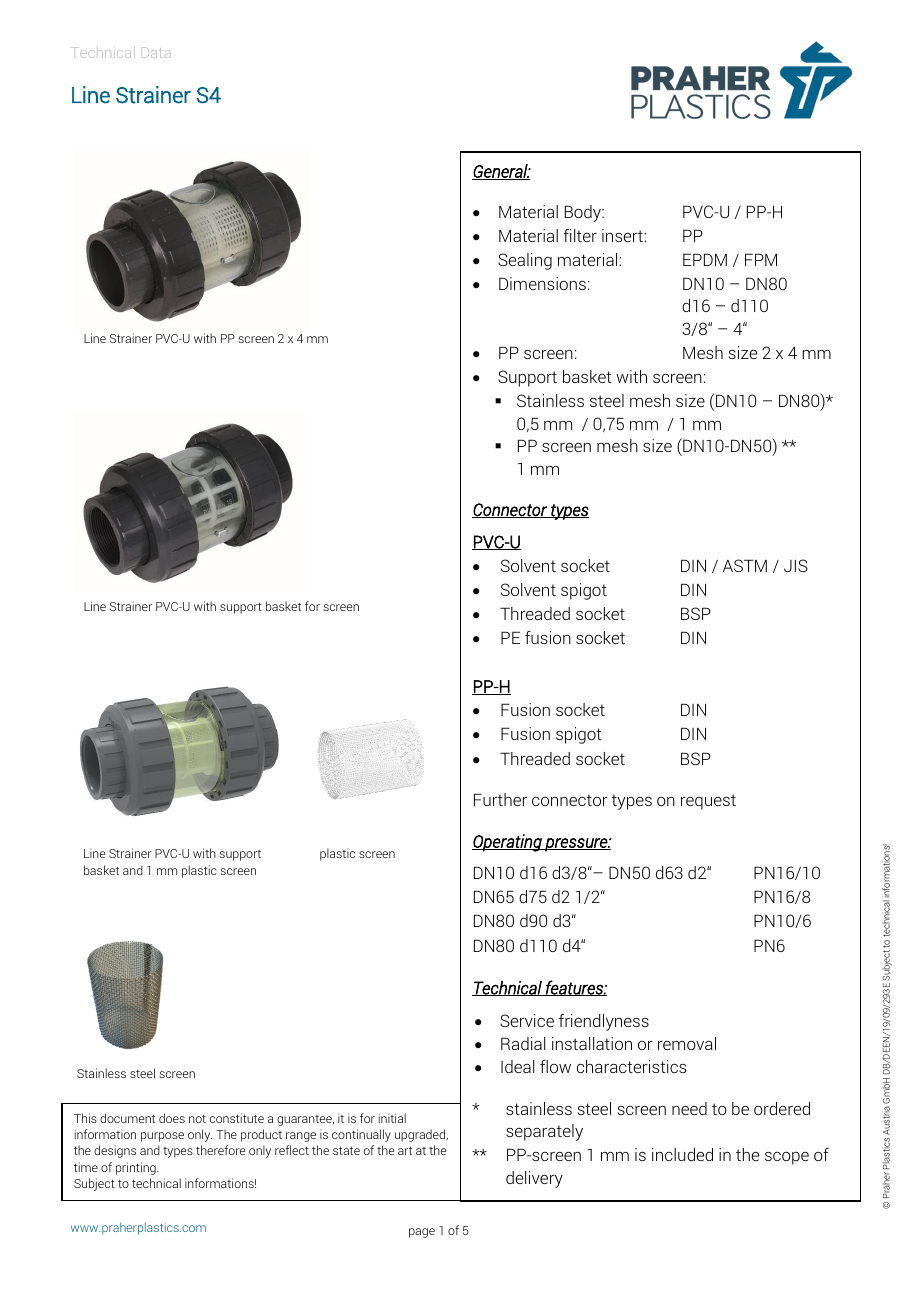  I want to click on Operating, so click(508, 843).
